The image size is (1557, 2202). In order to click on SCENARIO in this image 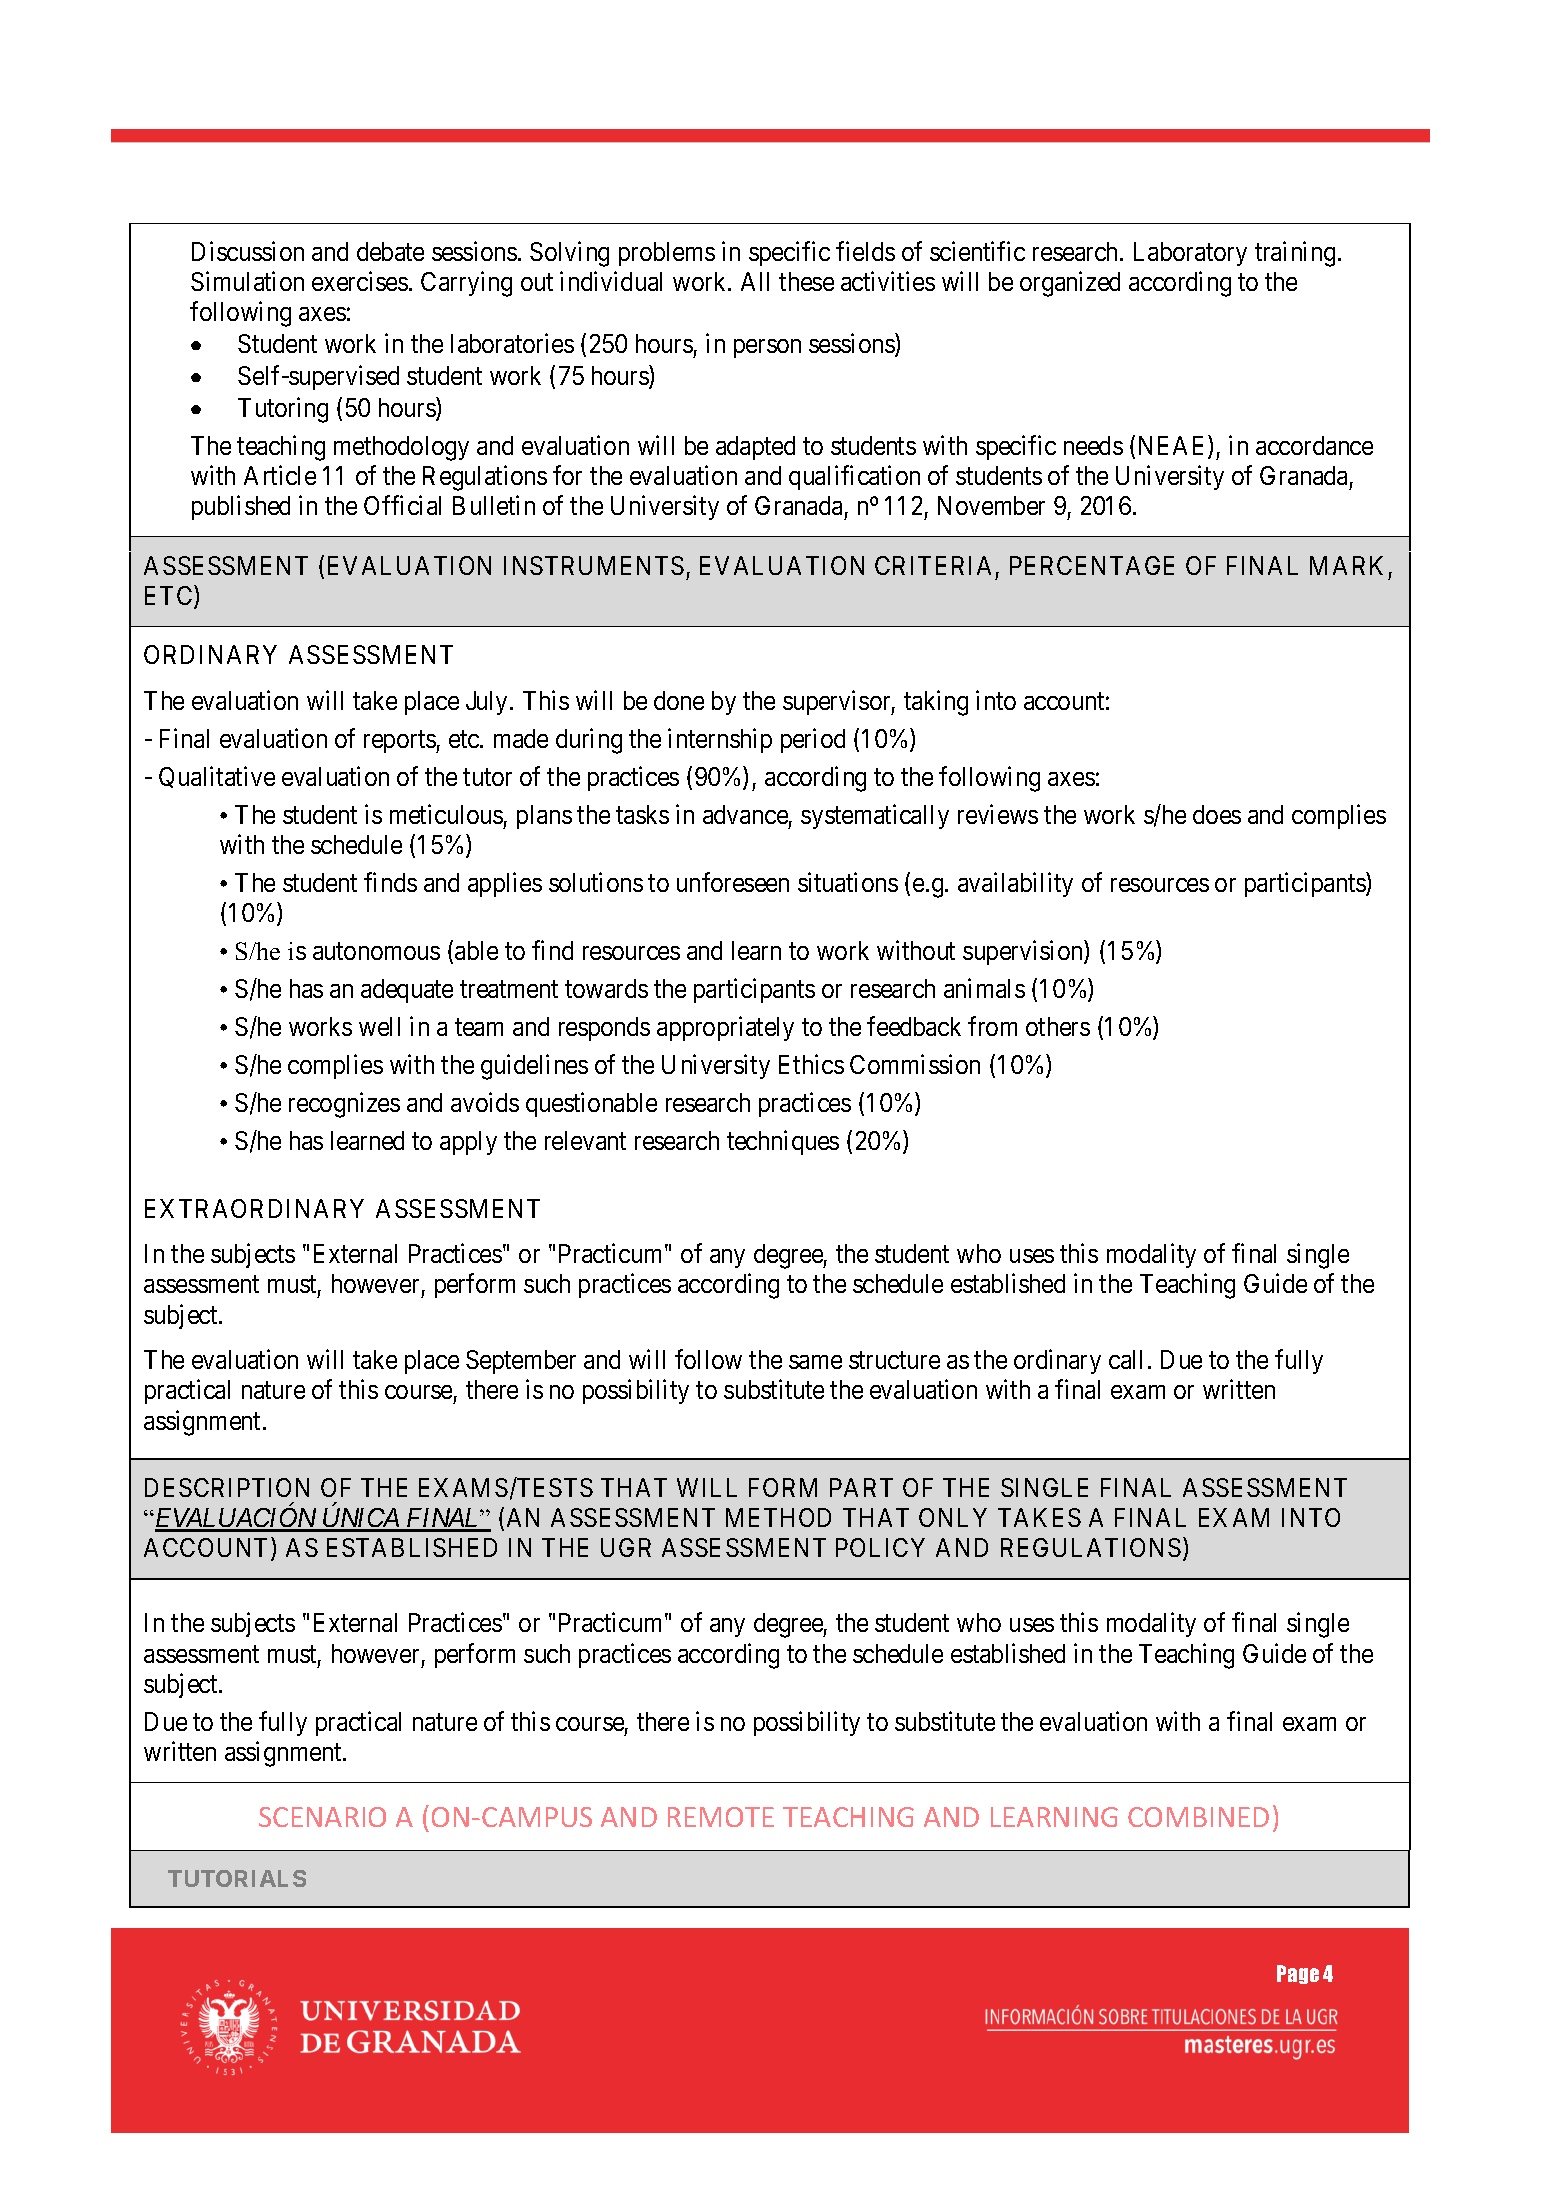, I will do `click(322, 1817)`.
